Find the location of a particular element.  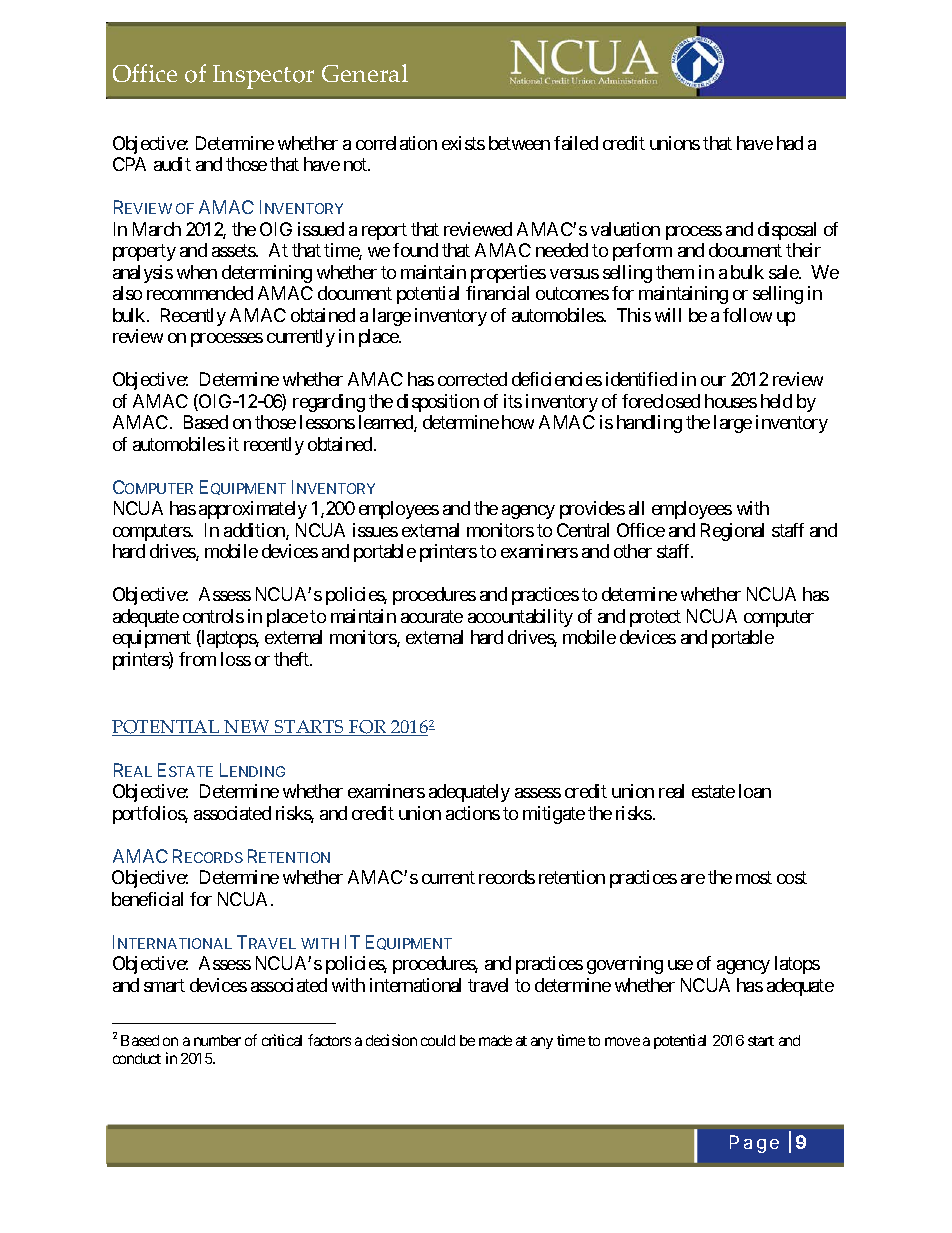

loan is located at coordinates (755, 791).
